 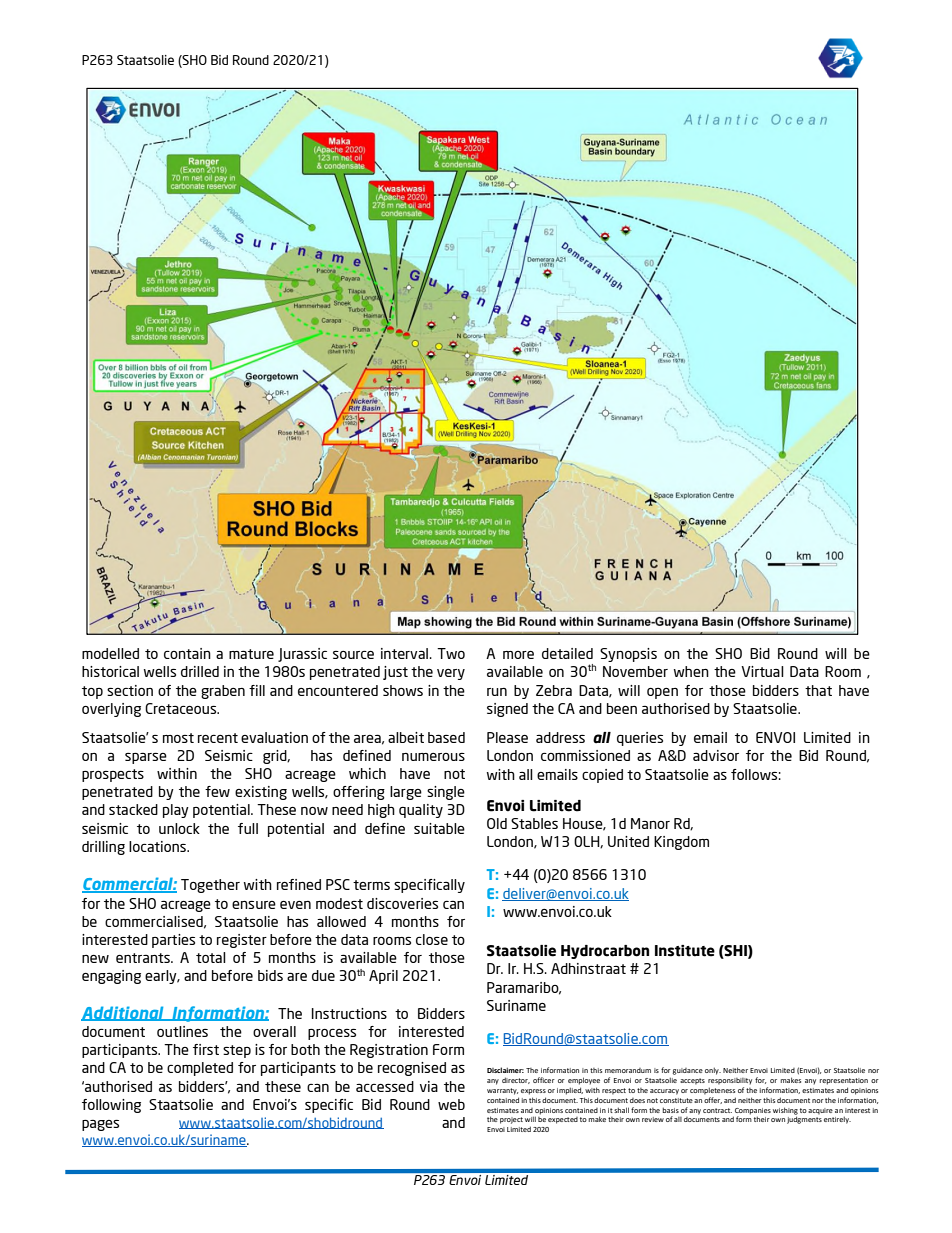 I want to click on very, so click(x=451, y=674).
